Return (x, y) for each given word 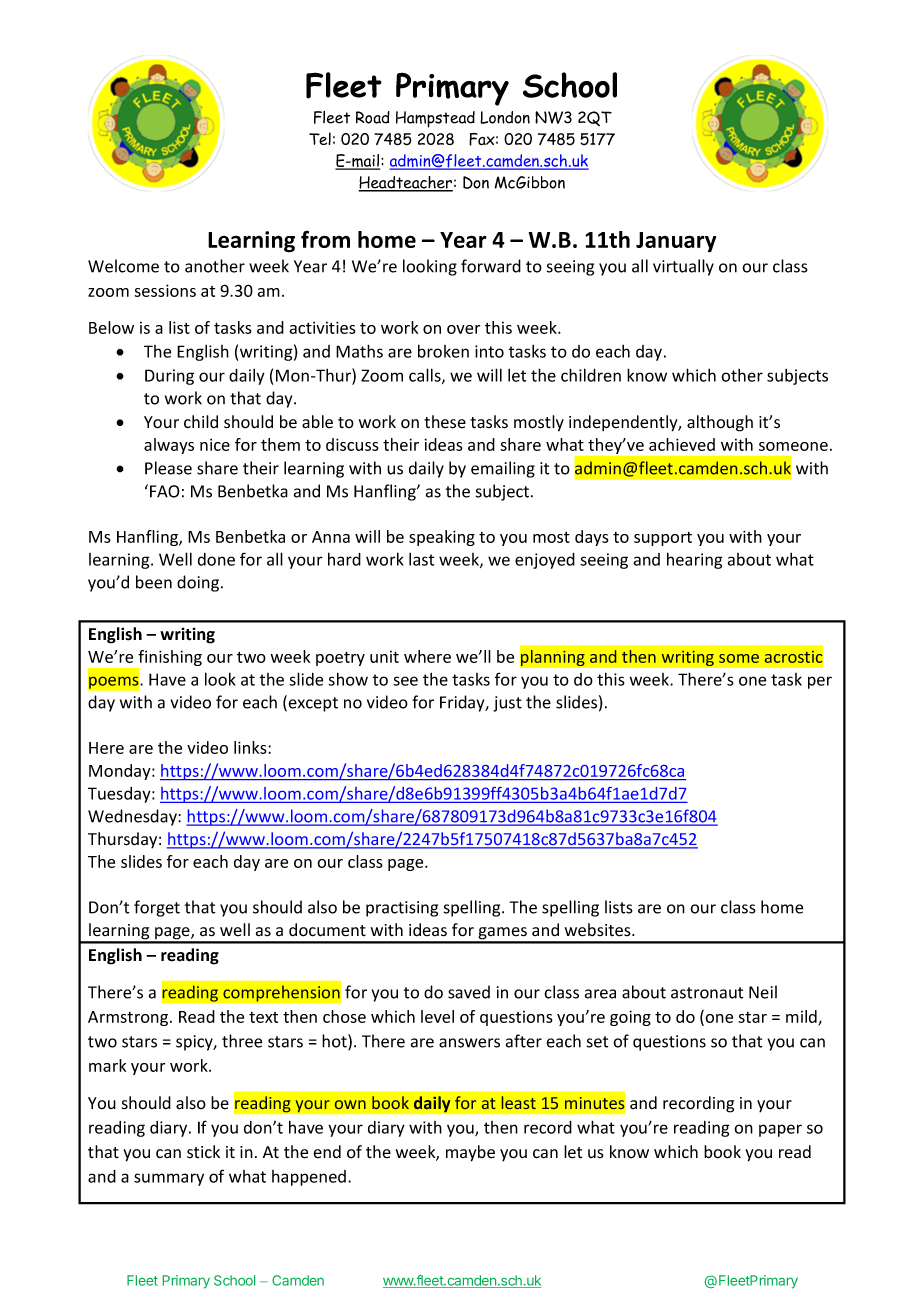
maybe (470, 1153)
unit (384, 657)
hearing (695, 560)
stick (203, 1152)
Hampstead (435, 119)
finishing (169, 659)
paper (780, 1130)
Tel (320, 138)
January (676, 242)
